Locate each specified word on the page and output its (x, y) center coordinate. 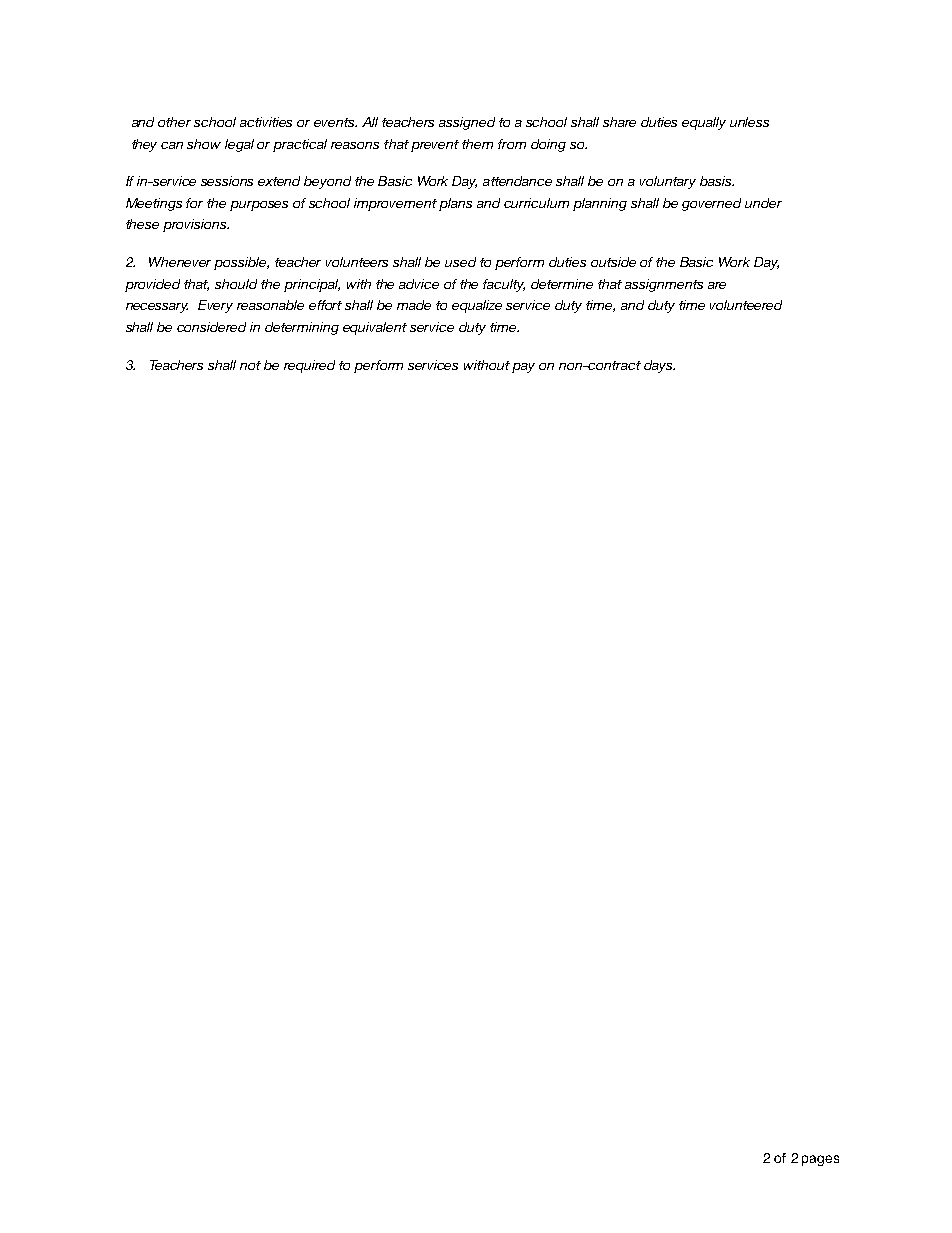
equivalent (375, 328)
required (309, 366)
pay (523, 368)
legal (239, 145)
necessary (157, 308)
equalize (477, 306)
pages (820, 1160)
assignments (664, 285)
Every (215, 306)
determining (302, 328)
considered (211, 327)
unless (749, 122)
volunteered (746, 305)
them (477, 144)
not (250, 365)
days (659, 366)
